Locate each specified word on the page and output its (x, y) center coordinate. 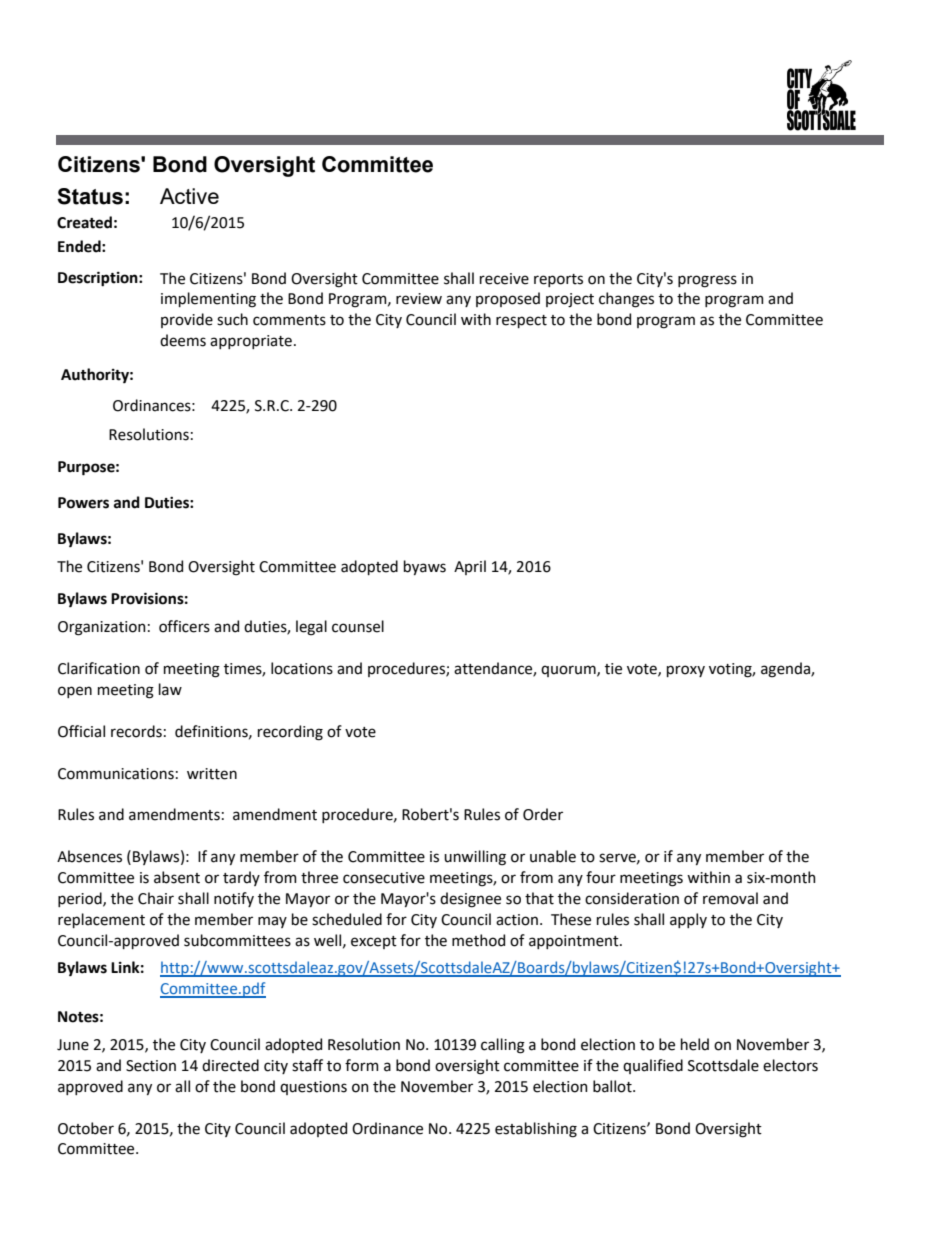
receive (504, 279)
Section (151, 1066)
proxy (686, 671)
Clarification (99, 668)
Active (189, 196)
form (362, 1065)
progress (707, 281)
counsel (358, 626)
